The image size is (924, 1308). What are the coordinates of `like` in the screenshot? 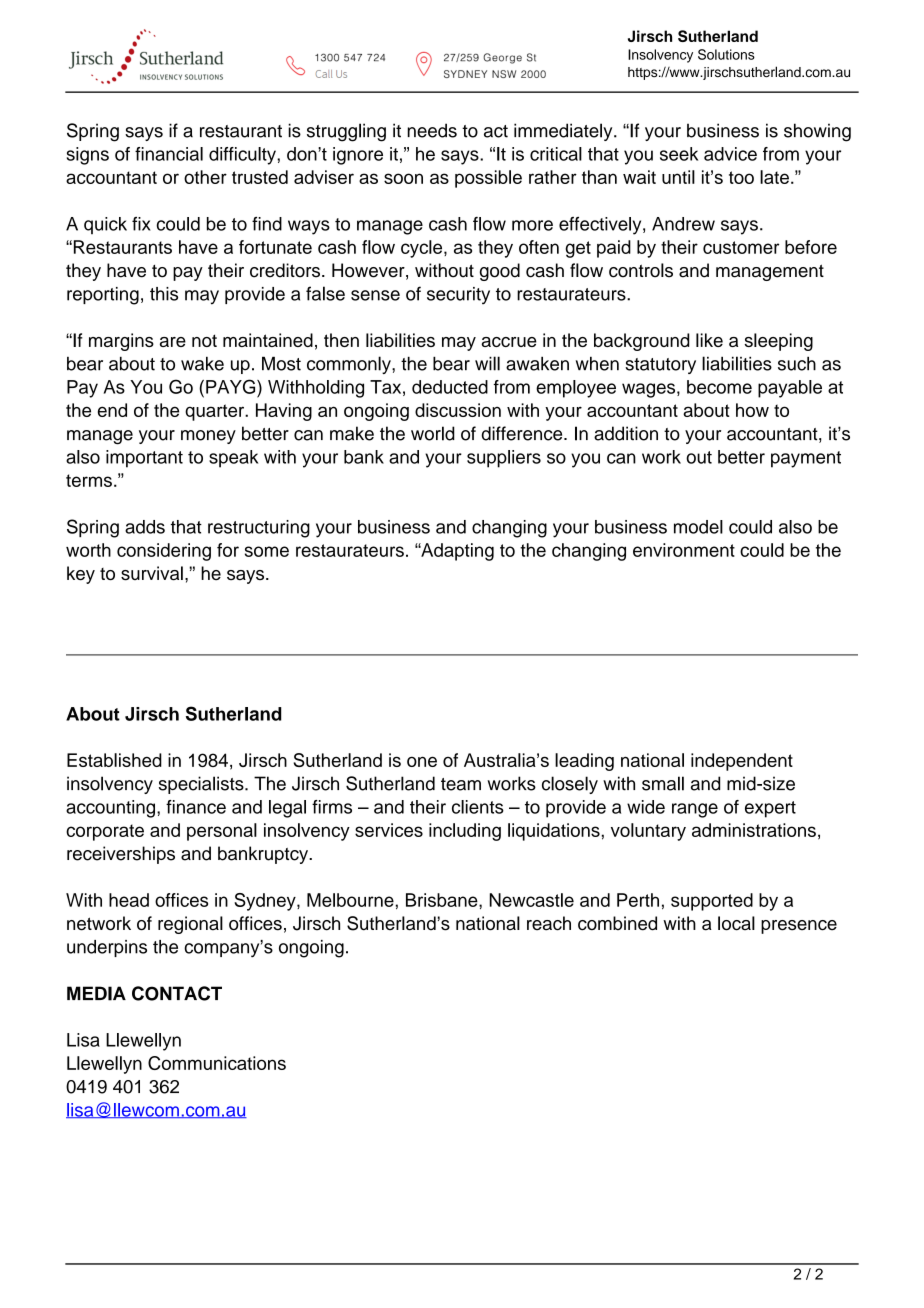 It's located at (709, 340).
